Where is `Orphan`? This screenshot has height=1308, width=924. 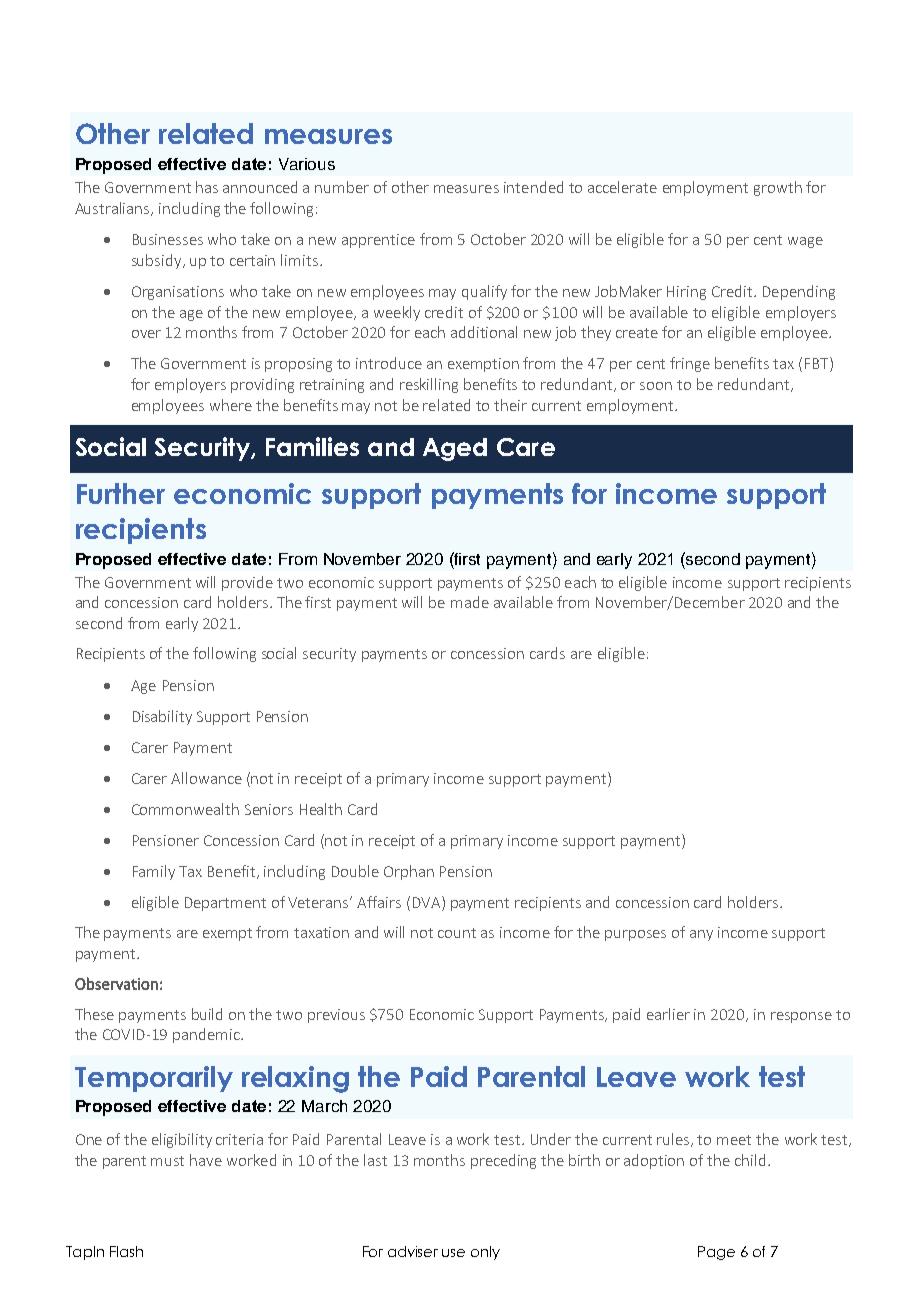
Orphan is located at coordinates (409, 872).
